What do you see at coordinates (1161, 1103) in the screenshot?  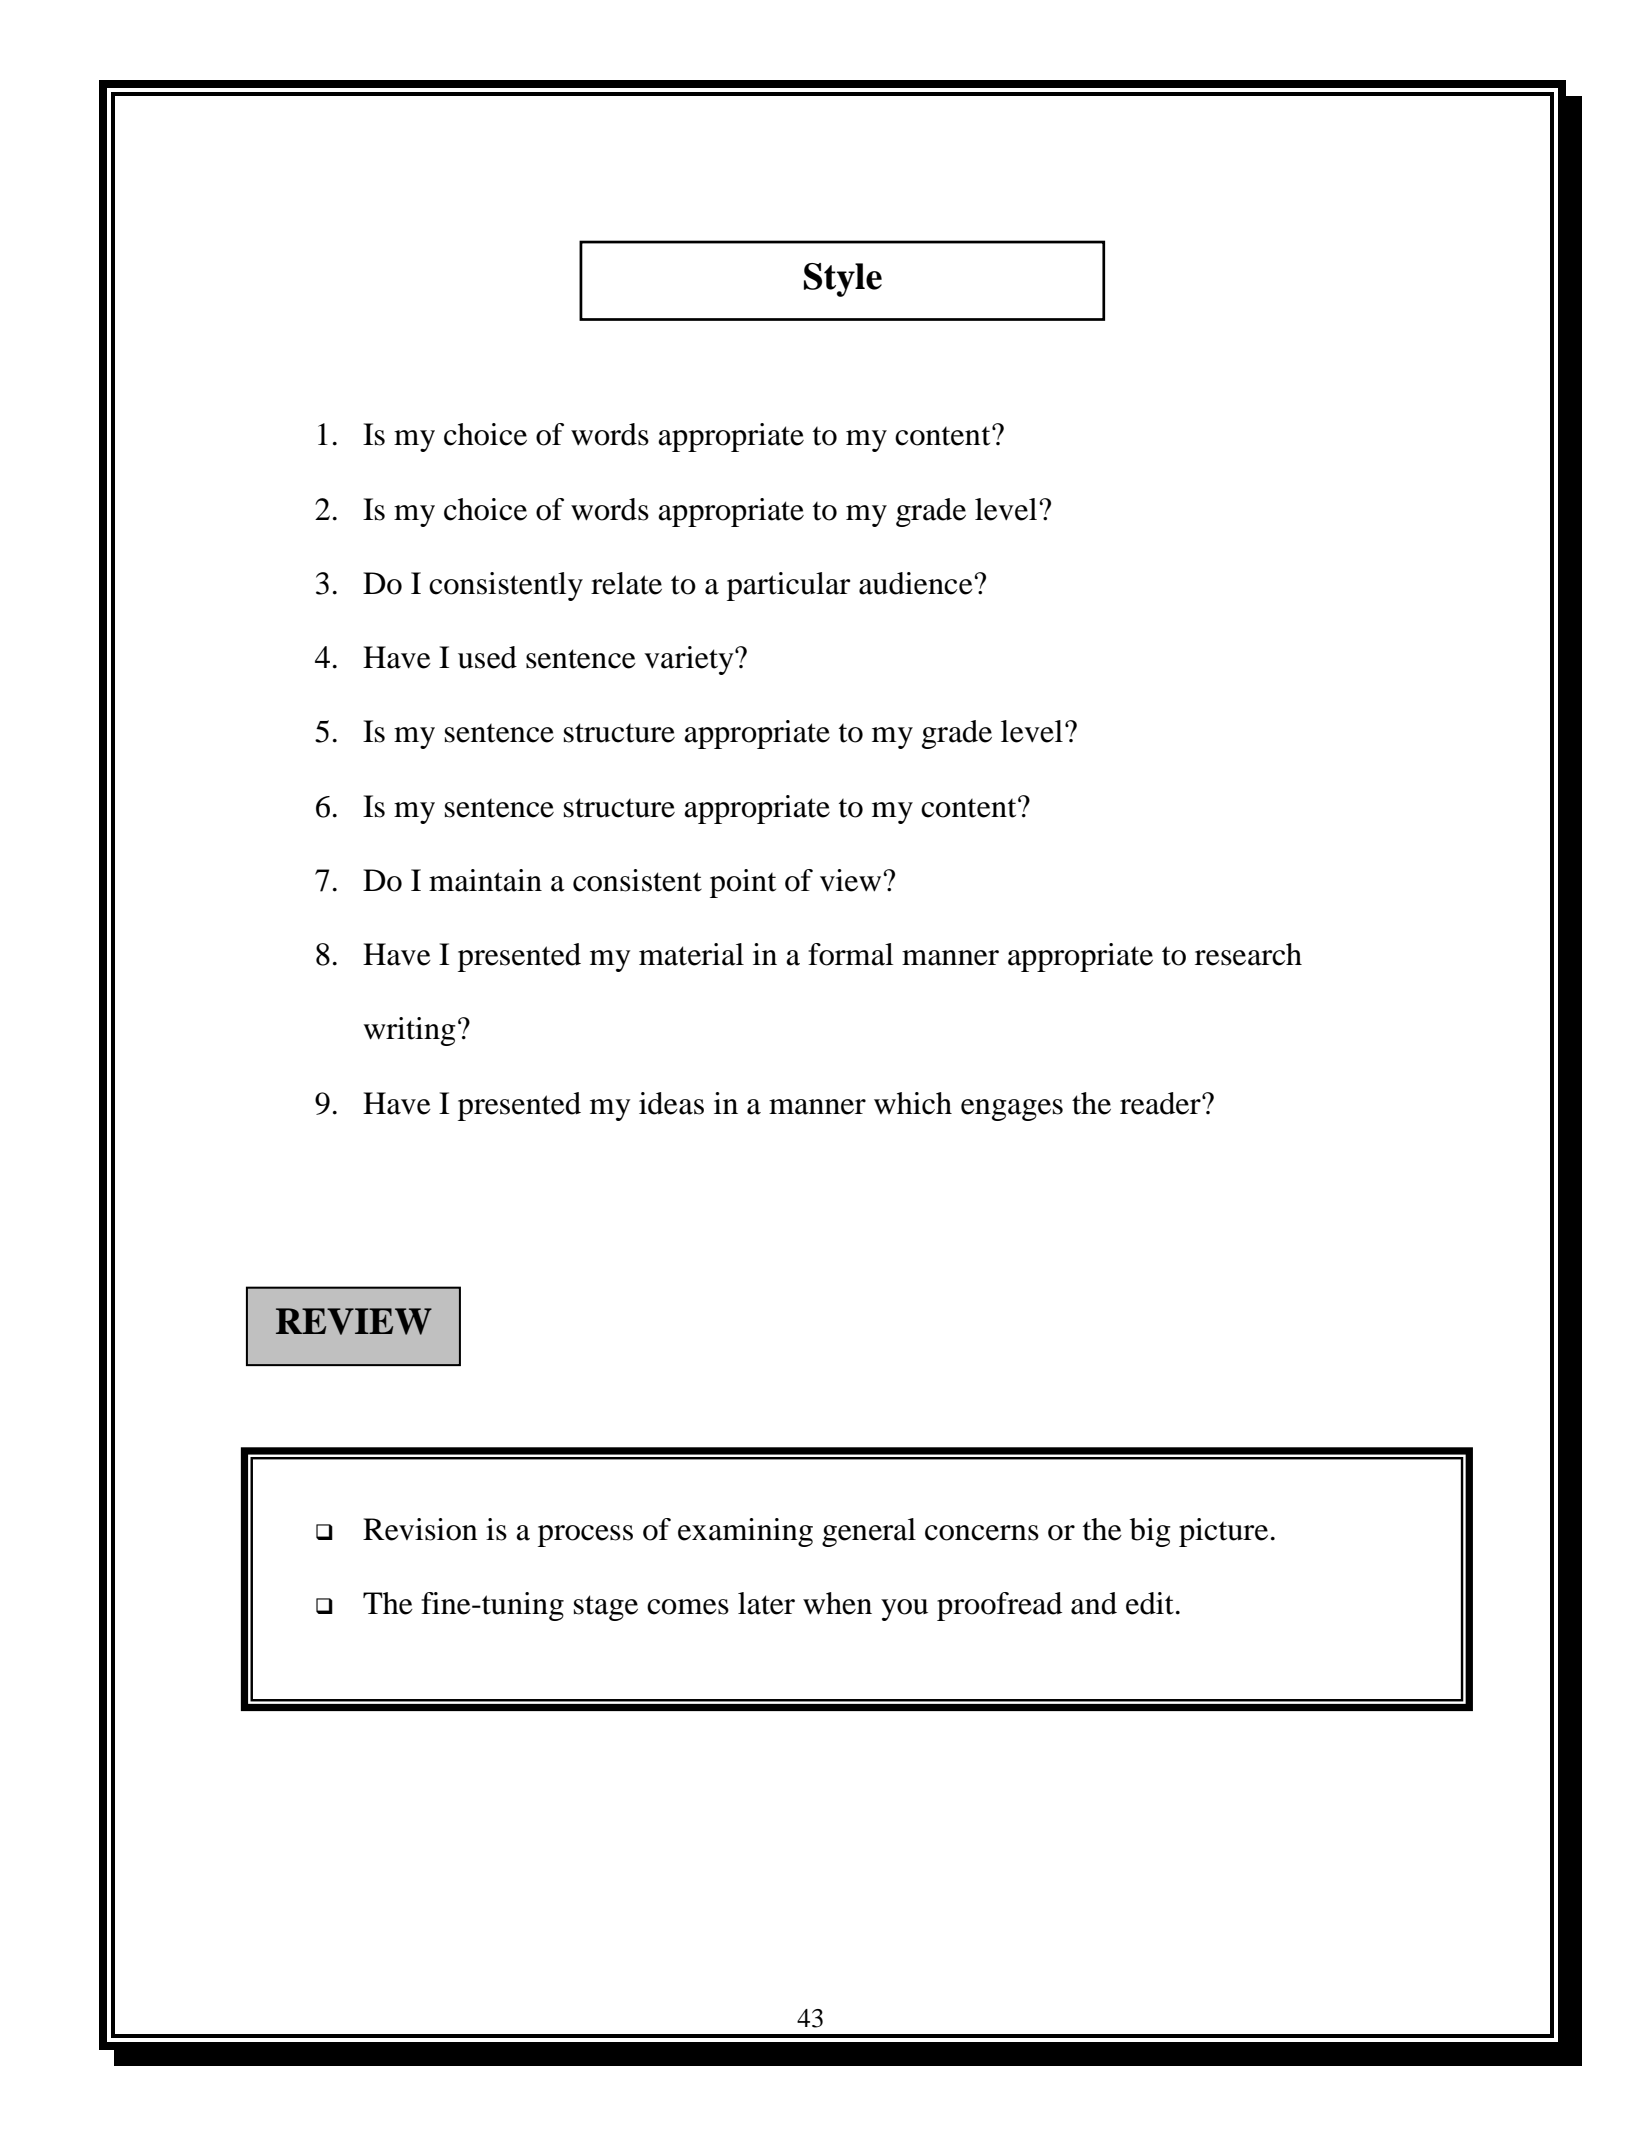 I see `reader` at bounding box center [1161, 1103].
